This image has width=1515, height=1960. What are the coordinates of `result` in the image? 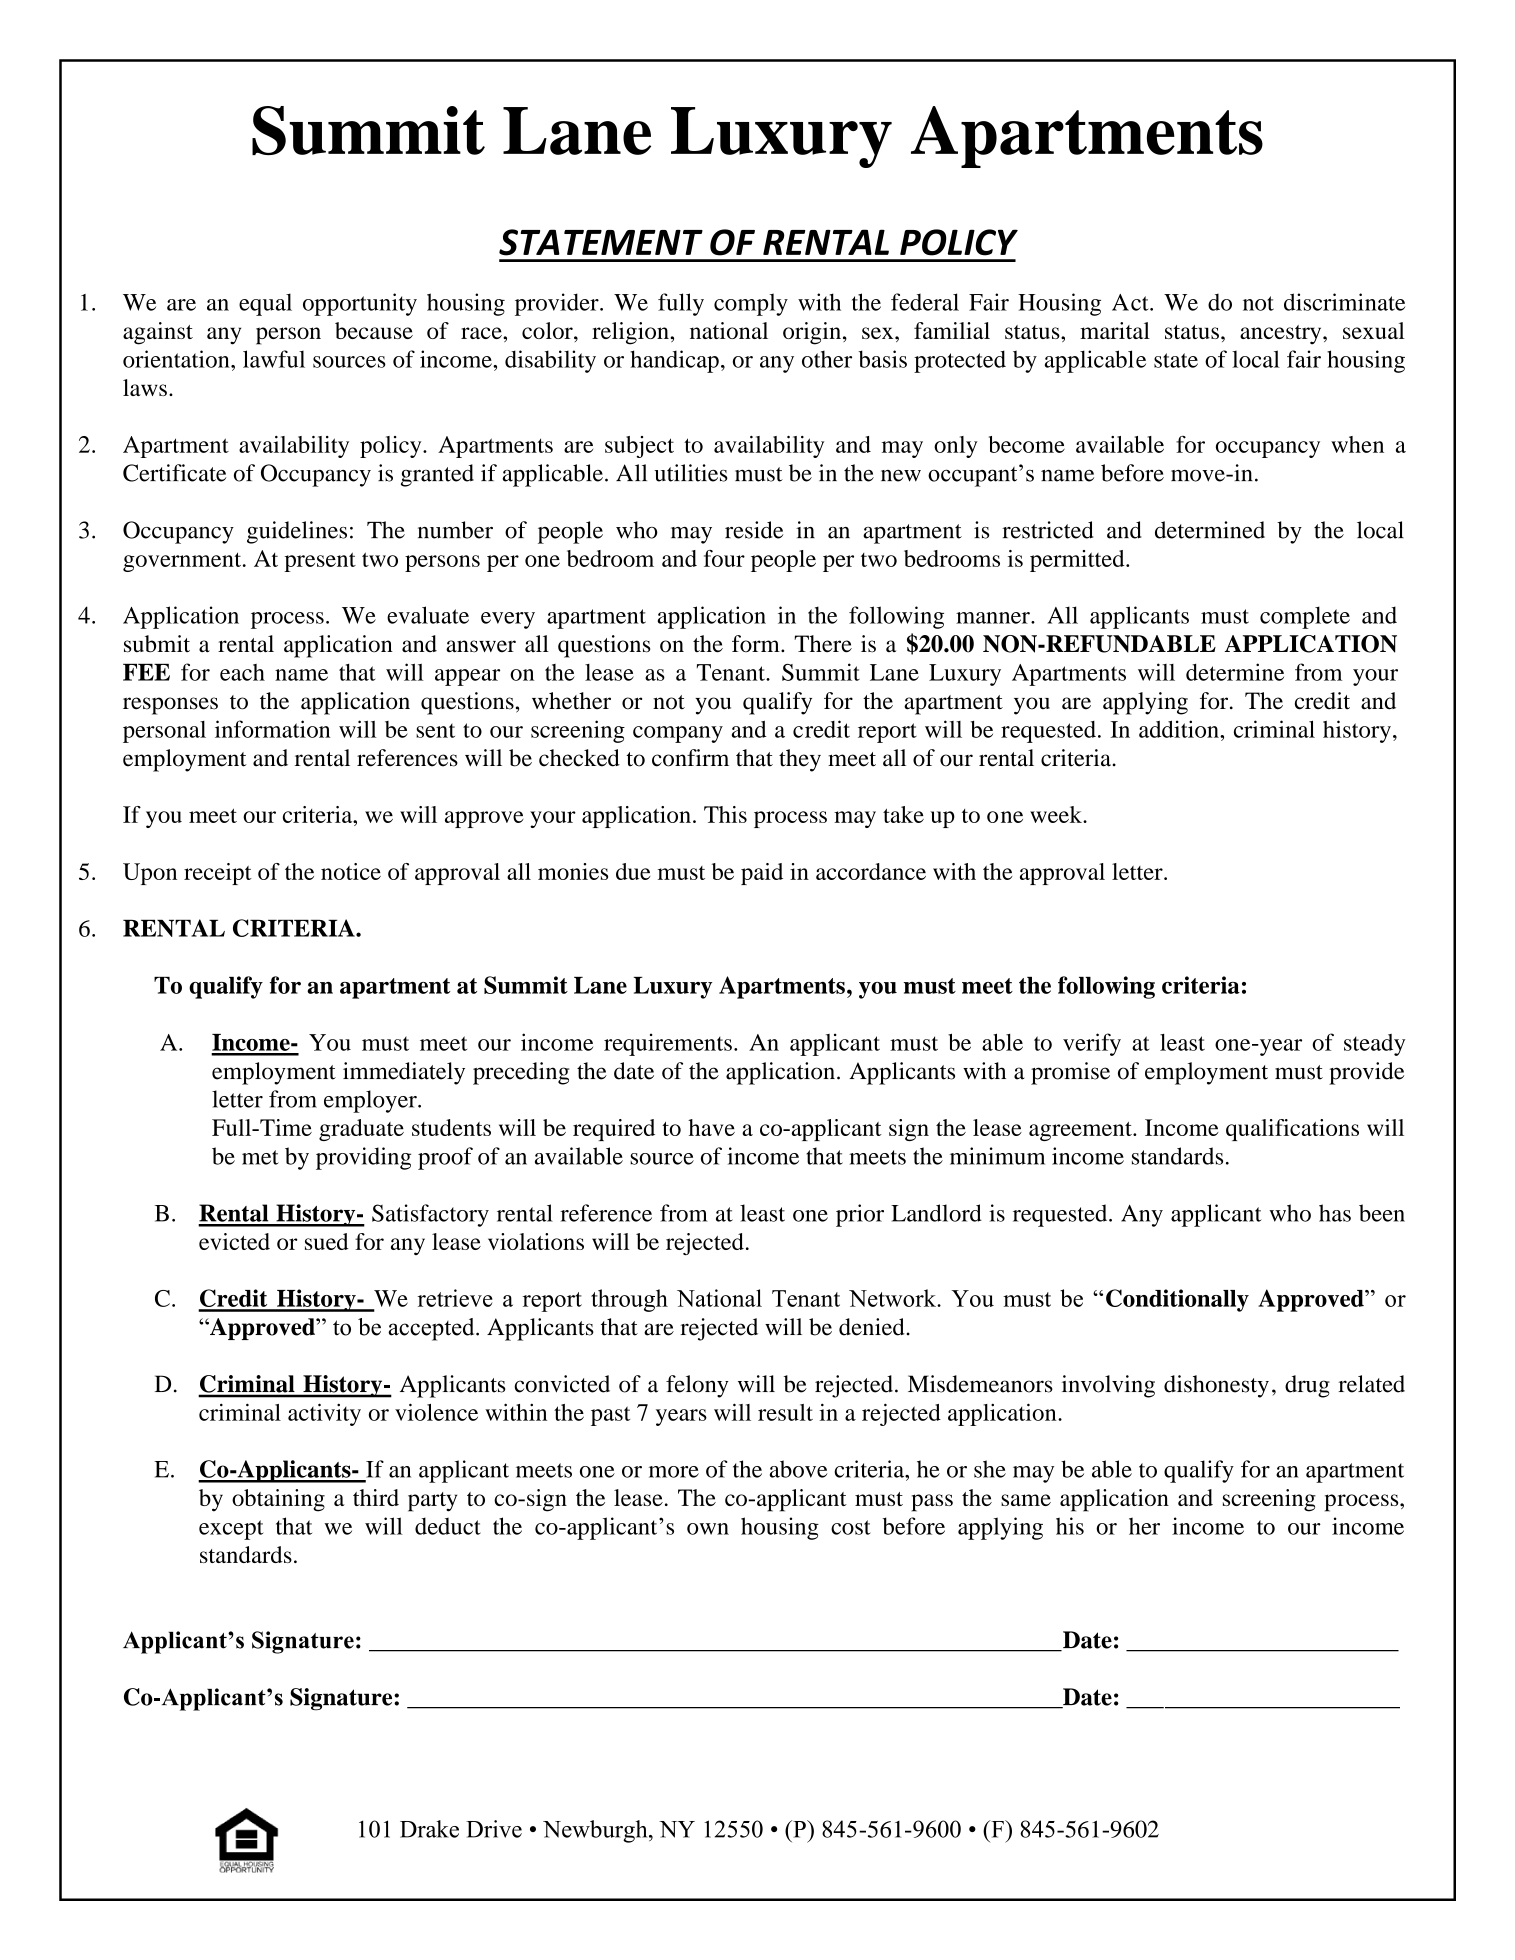 It's located at (785, 1412).
